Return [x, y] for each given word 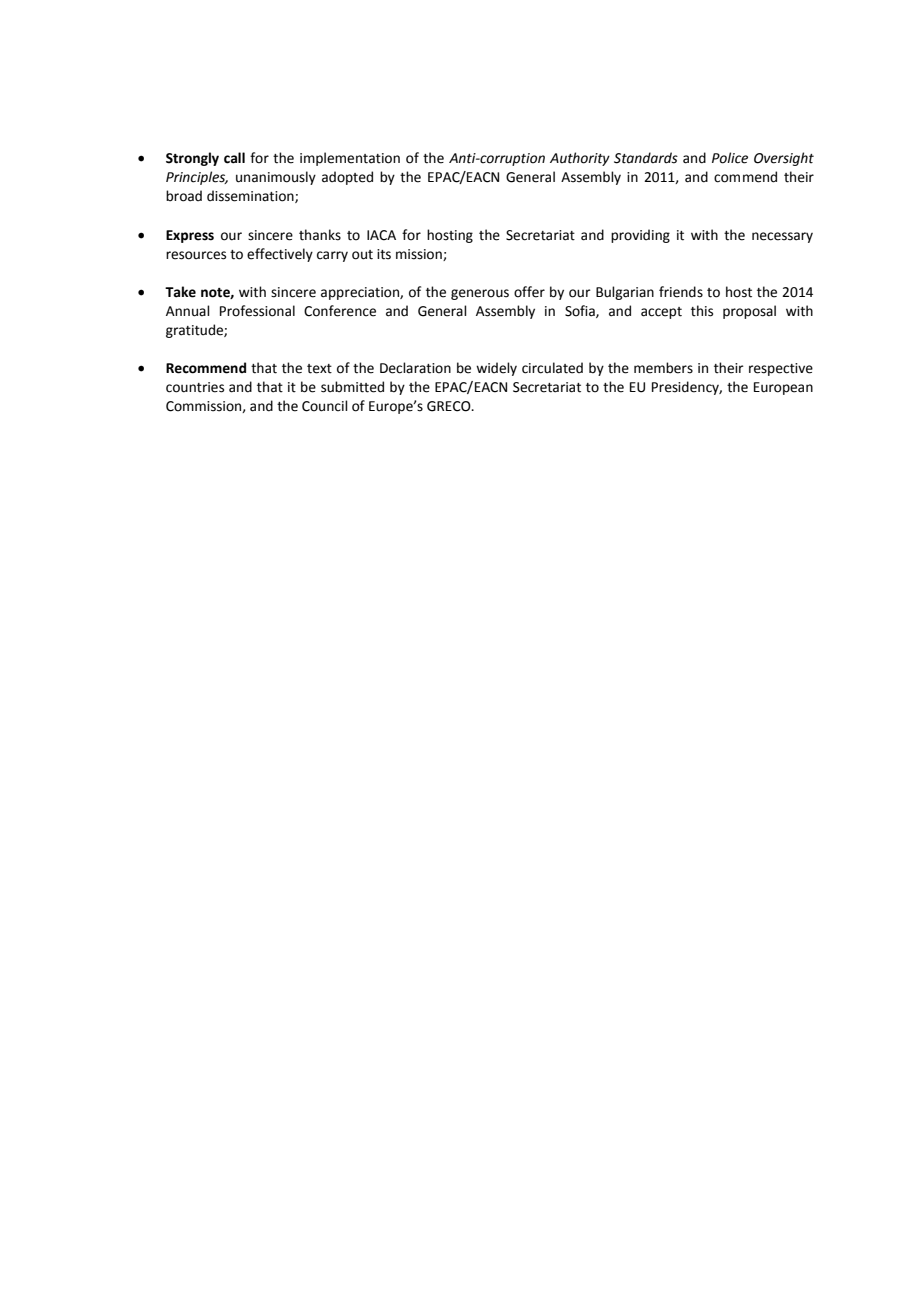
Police [730, 158]
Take [180, 292]
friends [681, 292]
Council [325, 406]
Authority [580, 159]
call [234, 158]
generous [480, 294]
